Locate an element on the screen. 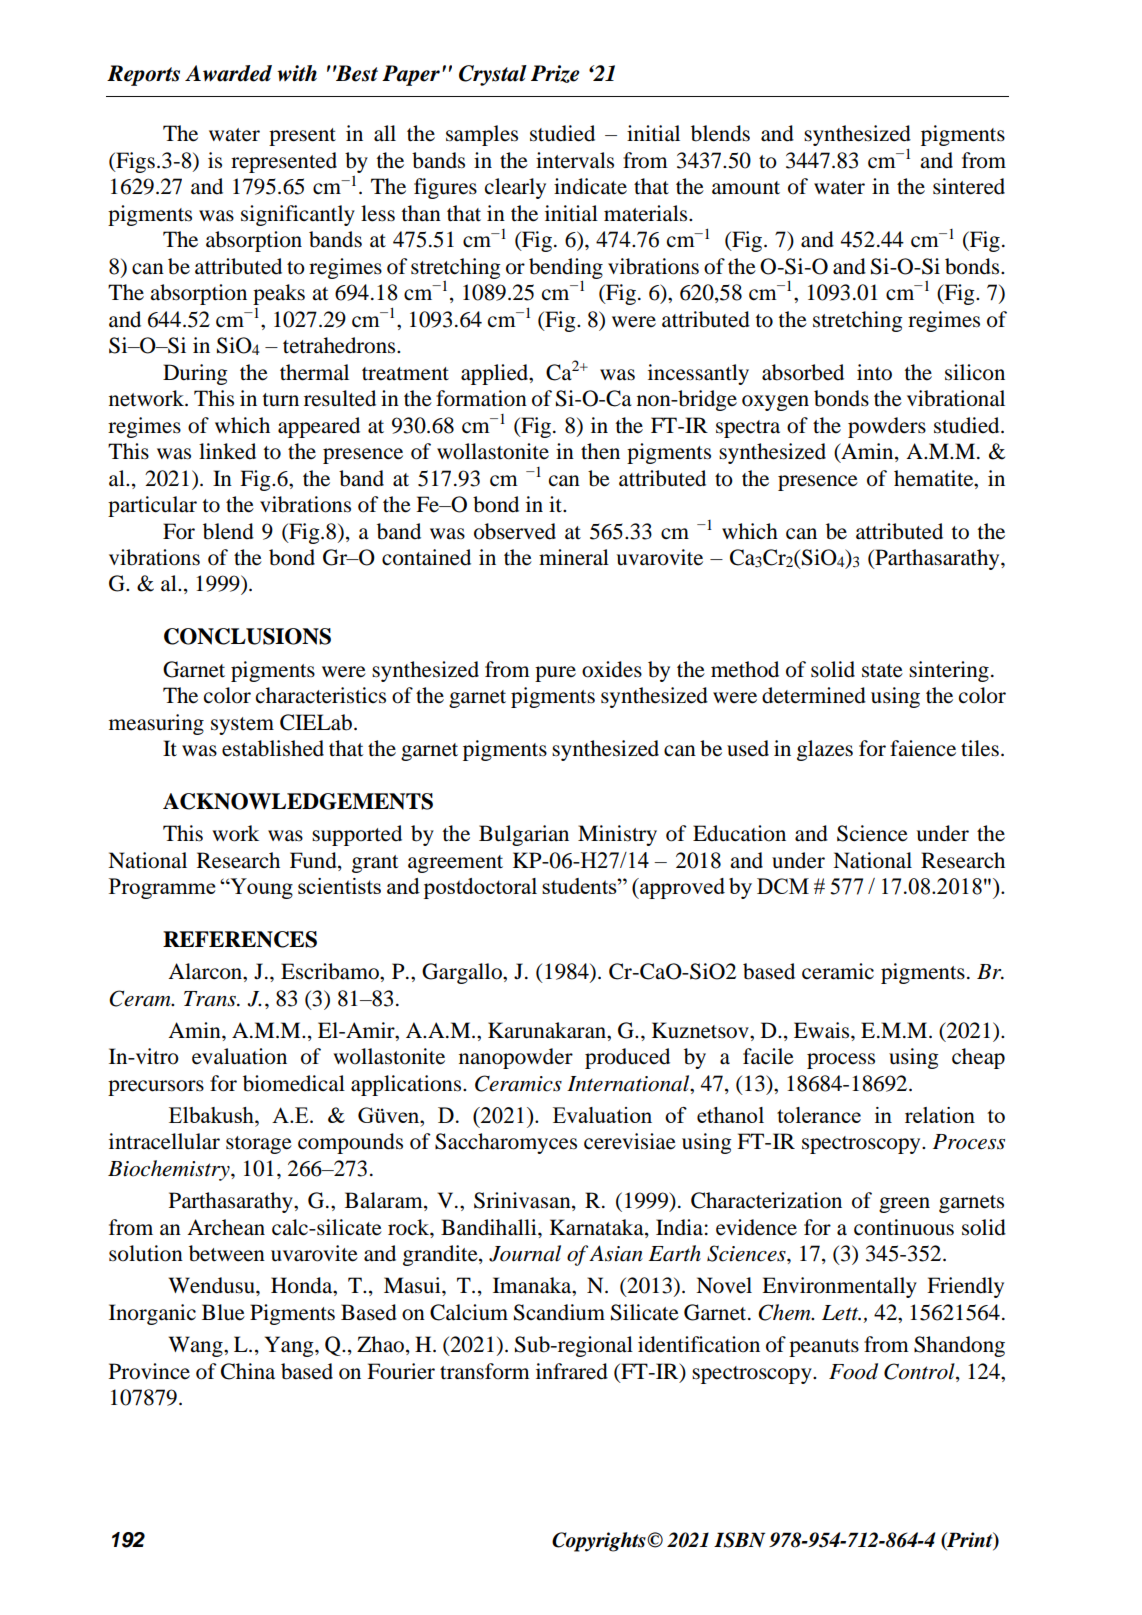 The height and width of the screenshot is (1615, 1142). sintered is located at coordinates (969, 186).
